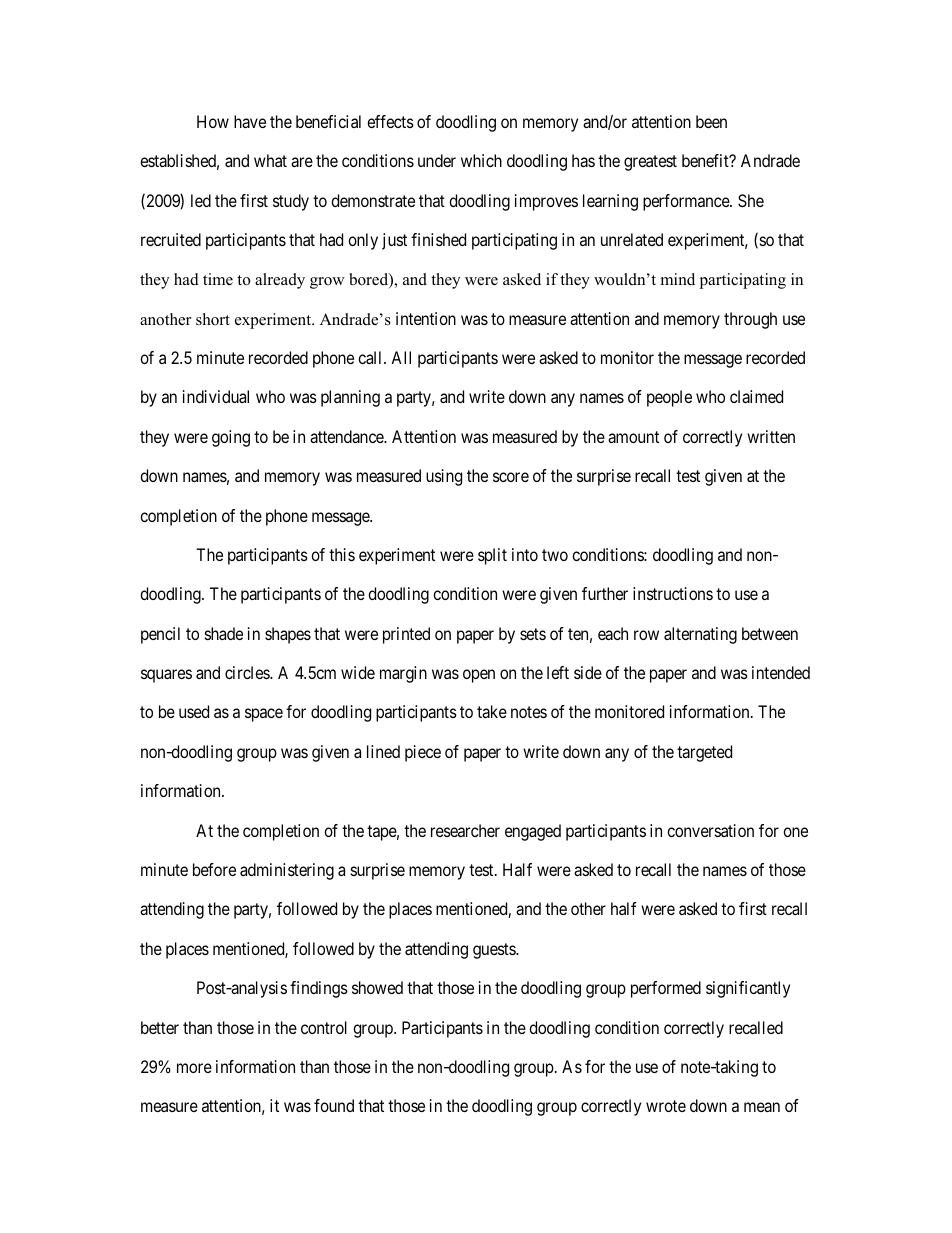 This screenshot has width=952, height=1233. What do you see at coordinates (224, 633) in the screenshot?
I see `shade` at bounding box center [224, 633].
